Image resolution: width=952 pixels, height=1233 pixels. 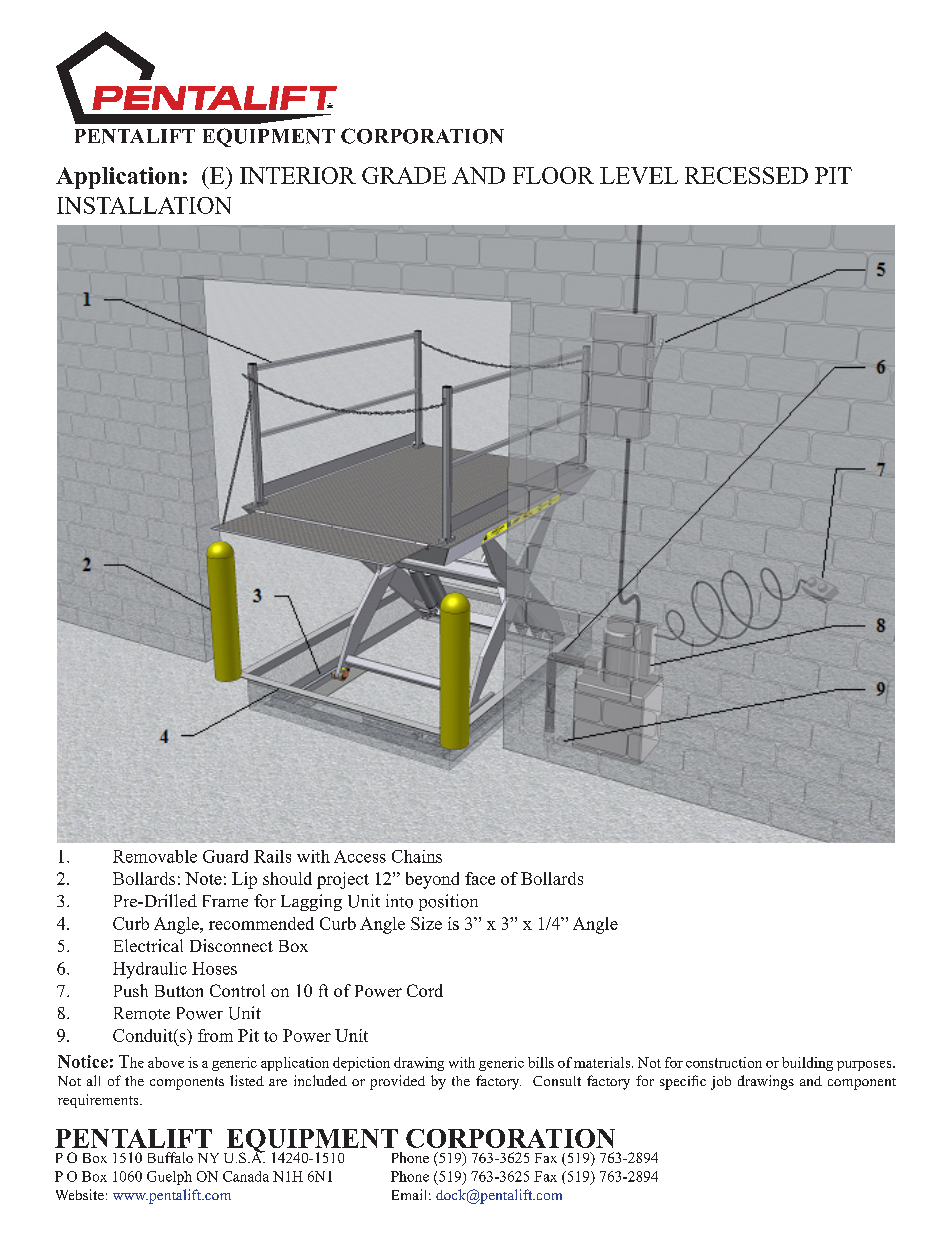 What do you see at coordinates (404, 175) in the screenshot?
I see `GRADE` at bounding box center [404, 175].
